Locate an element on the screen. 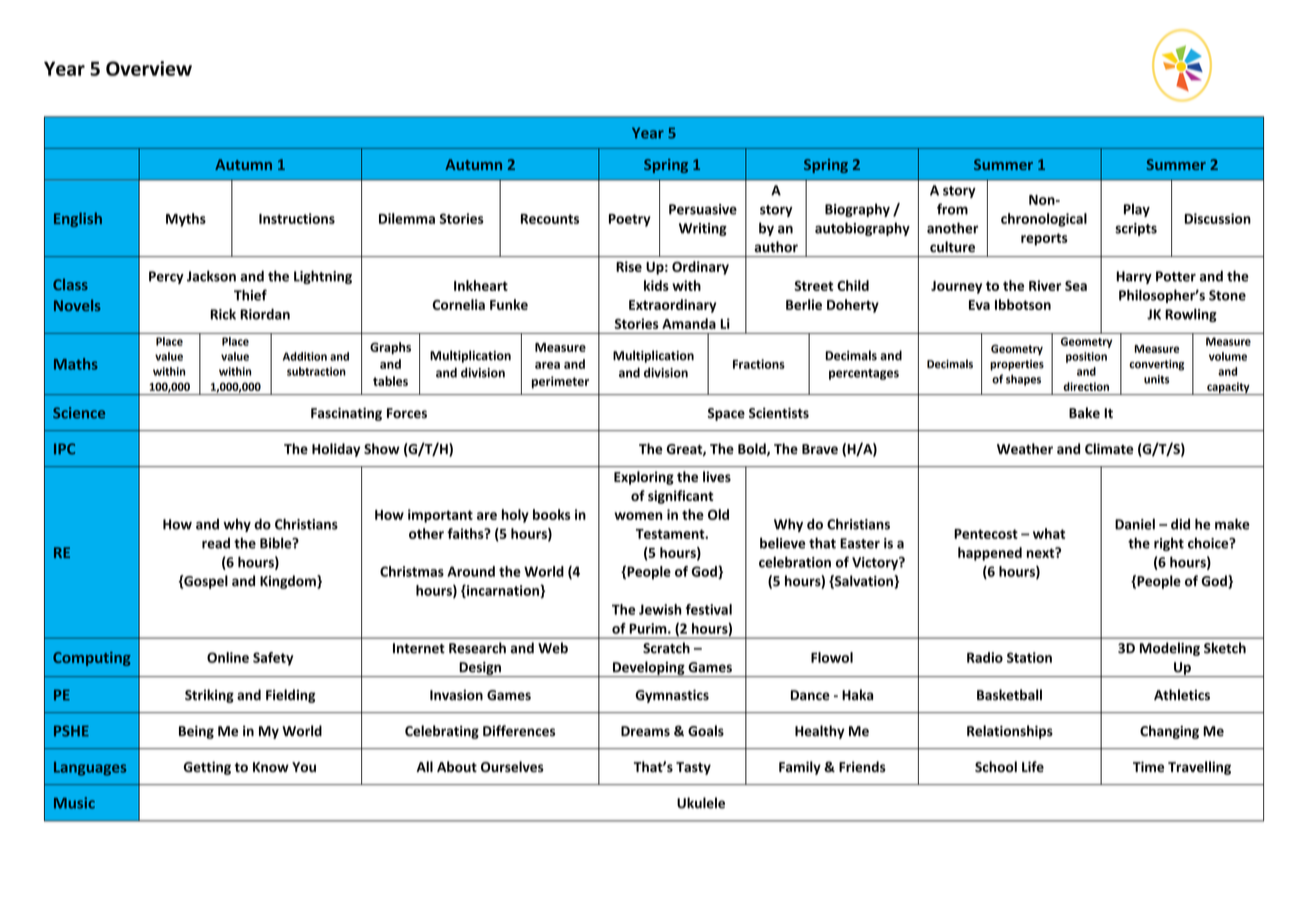 Image resolution: width=1308 pixels, height=924 pixels. Getting is located at coordinates (207, 768).
